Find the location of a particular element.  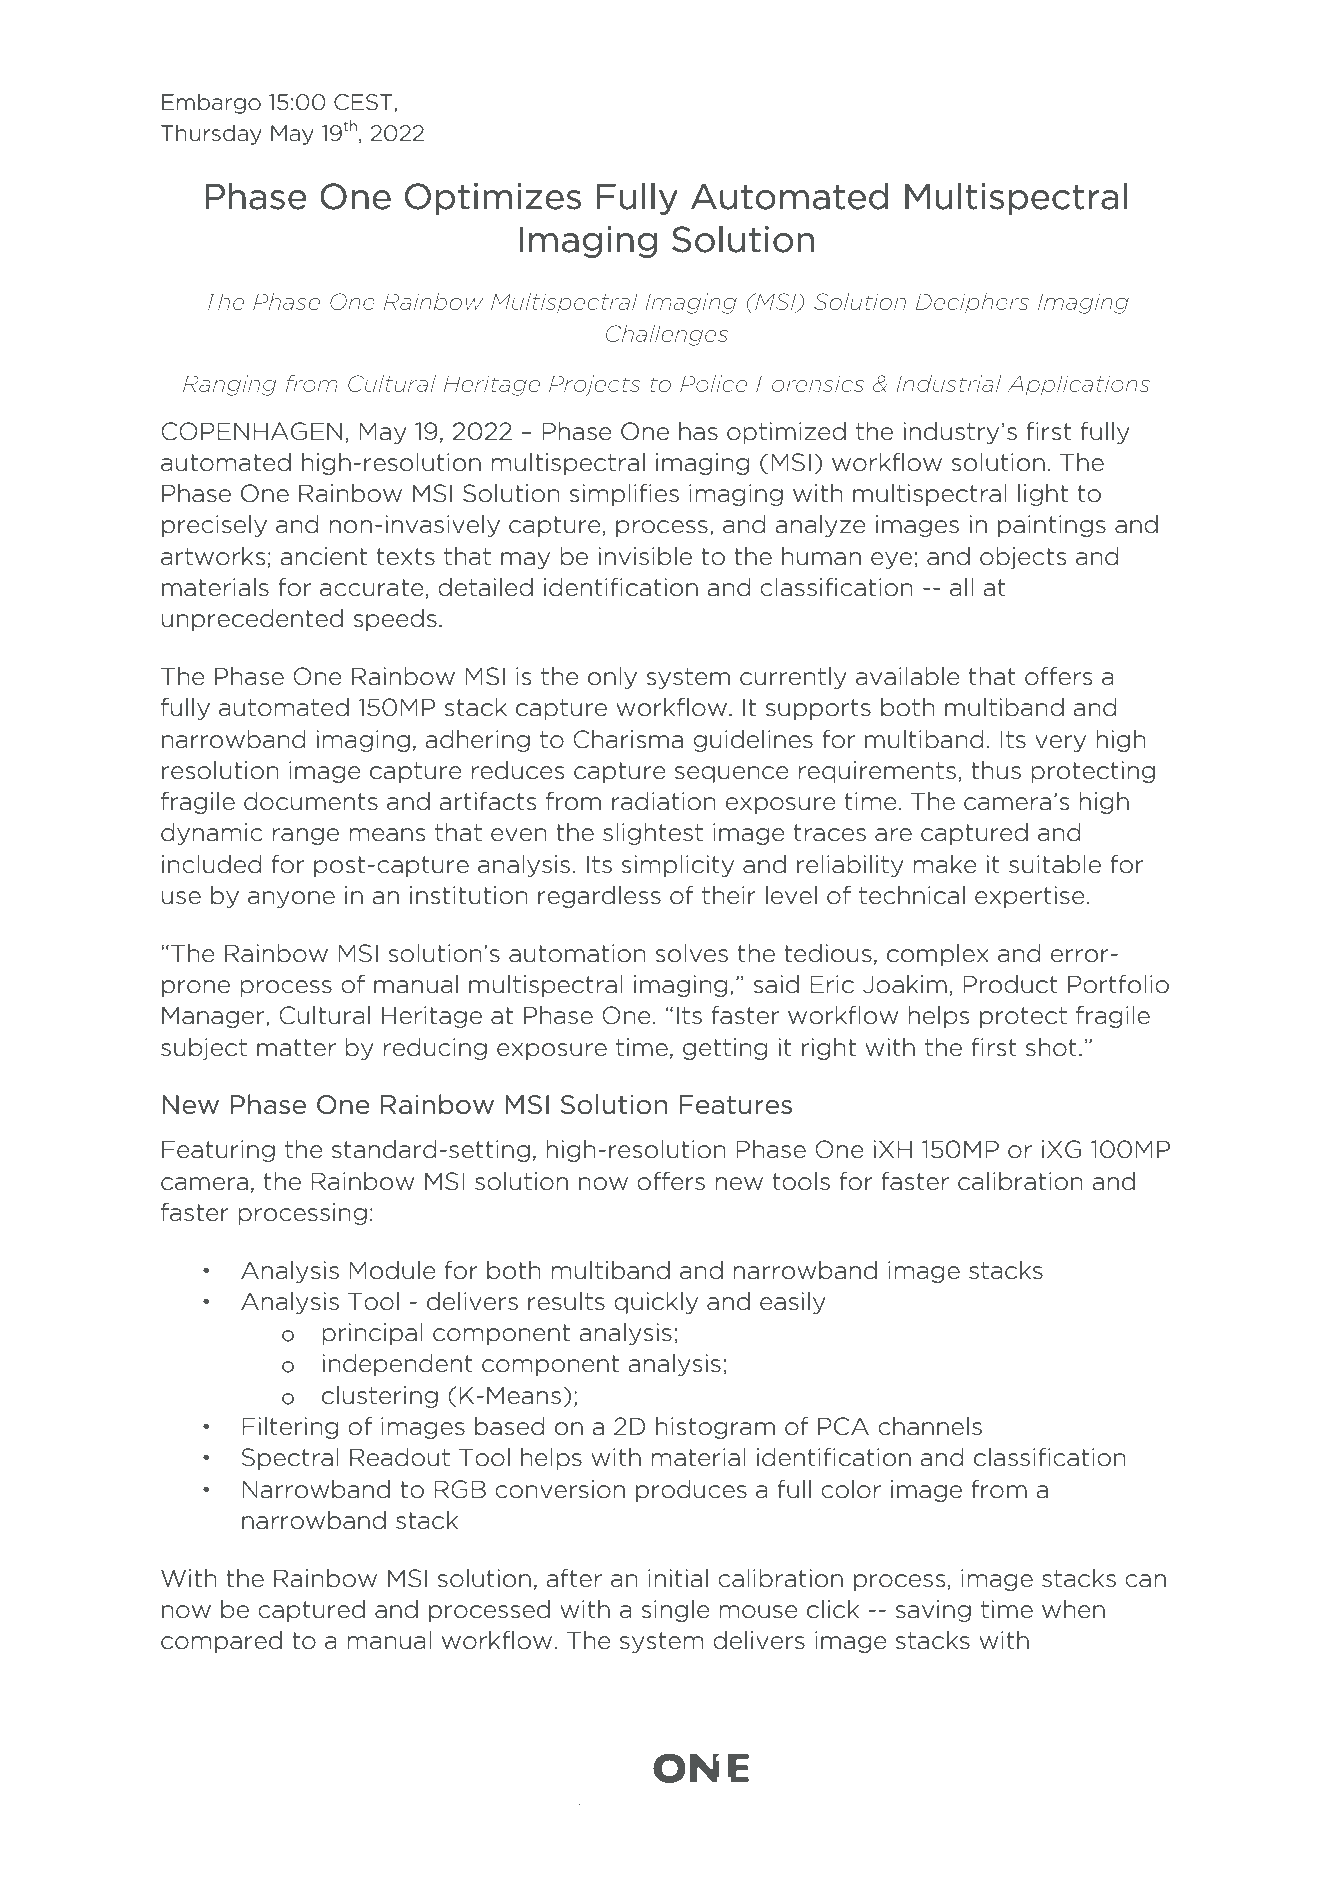

principal is located at coordinates (372, 1334).
